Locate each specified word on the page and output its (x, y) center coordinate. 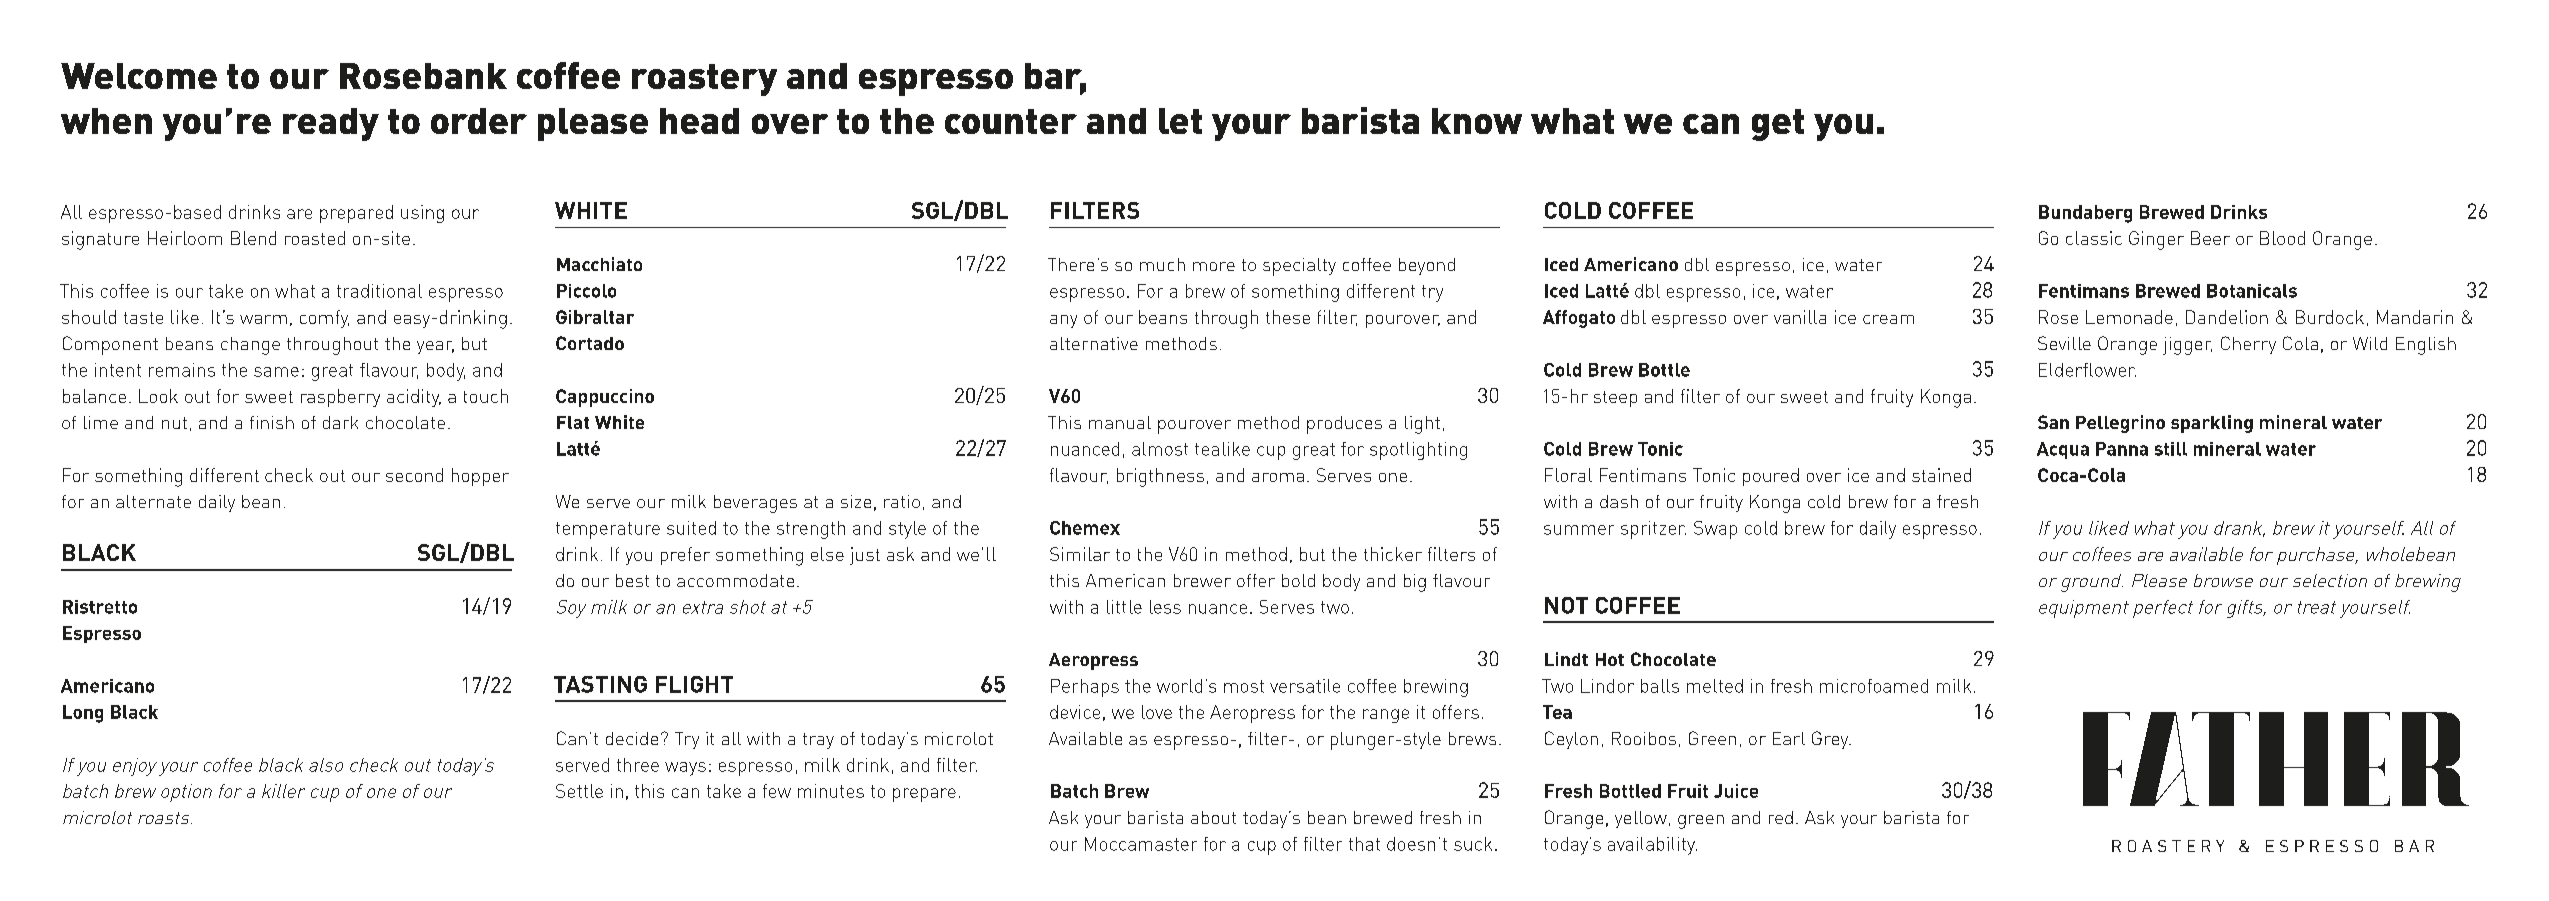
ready (331, 124)
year (435, 347)
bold (1298, 580)
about (1213, 817)
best (632, 580)
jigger (2187, 346)
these (1288, 317)
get (1778, 125)
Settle (579, 791)
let (1180, 121)
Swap (1715, 530)
